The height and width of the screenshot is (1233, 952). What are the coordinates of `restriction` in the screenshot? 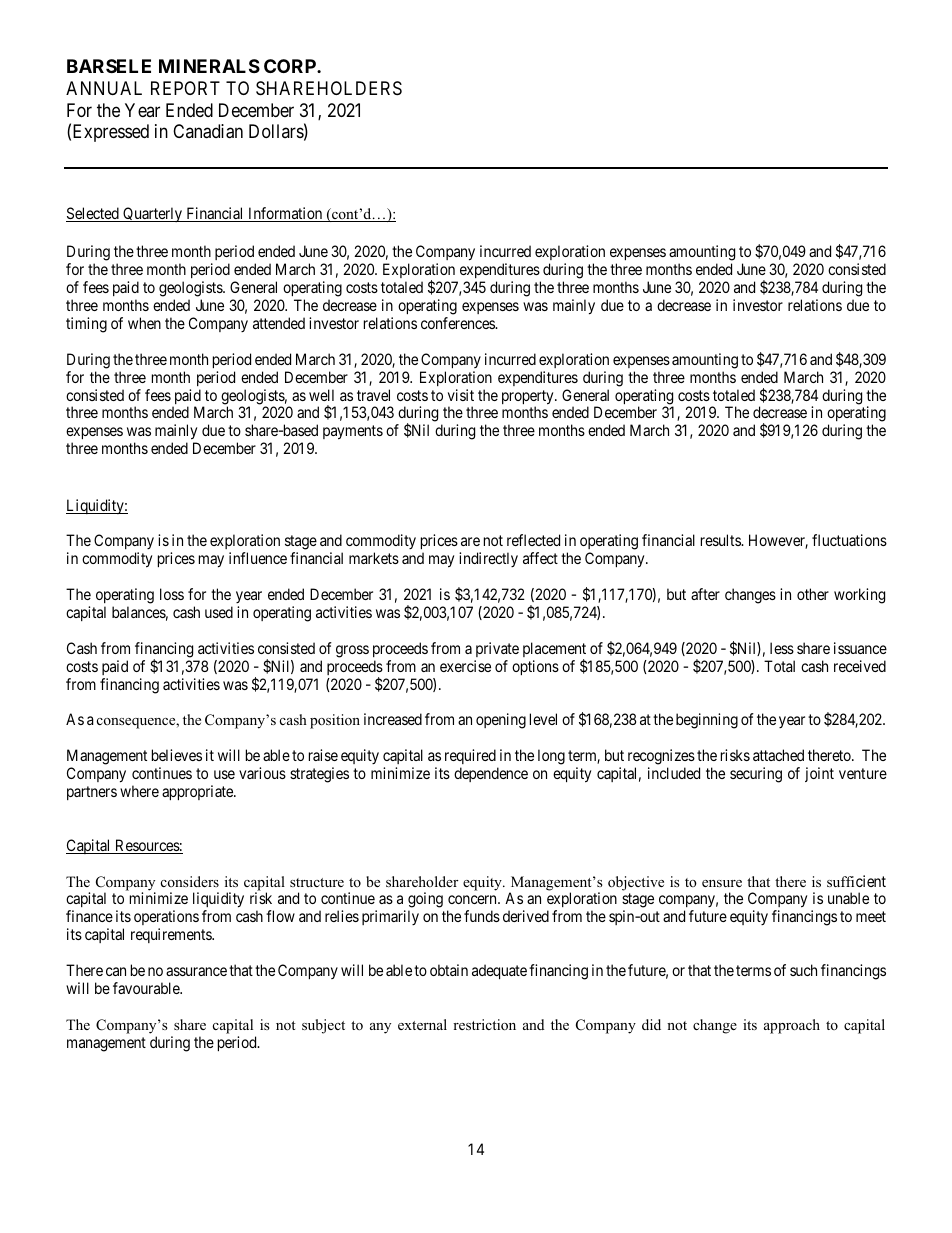 It's located at (484, 1024).
